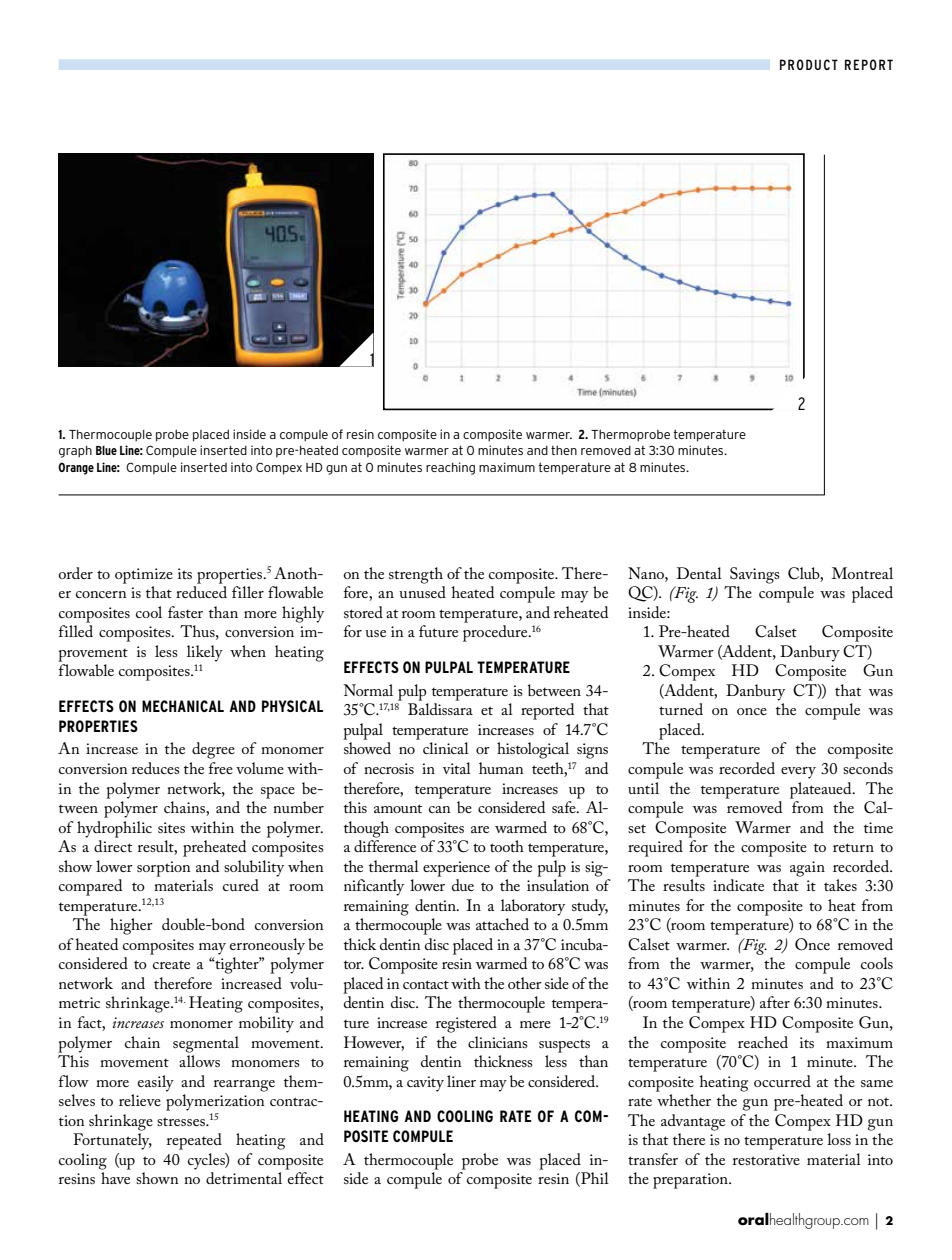 Image resolution: width=952 pixels, height=1260 pixels. What do you see at coordinates (194, 1141) in the screenshot?
I see `repeated` at bounding box center [194, 1141].
